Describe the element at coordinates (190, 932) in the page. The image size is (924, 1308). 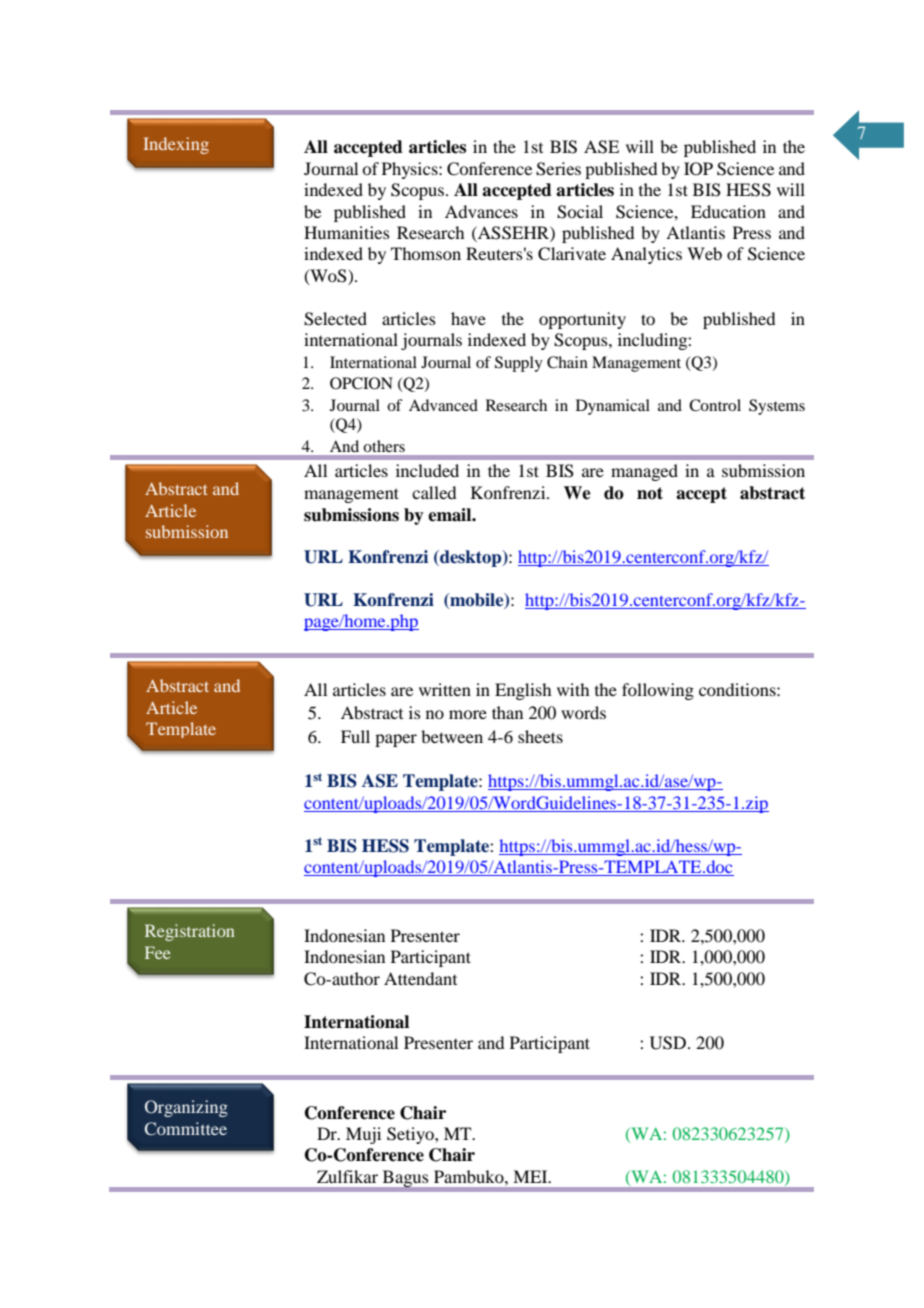
I see `Registration` at that location.
